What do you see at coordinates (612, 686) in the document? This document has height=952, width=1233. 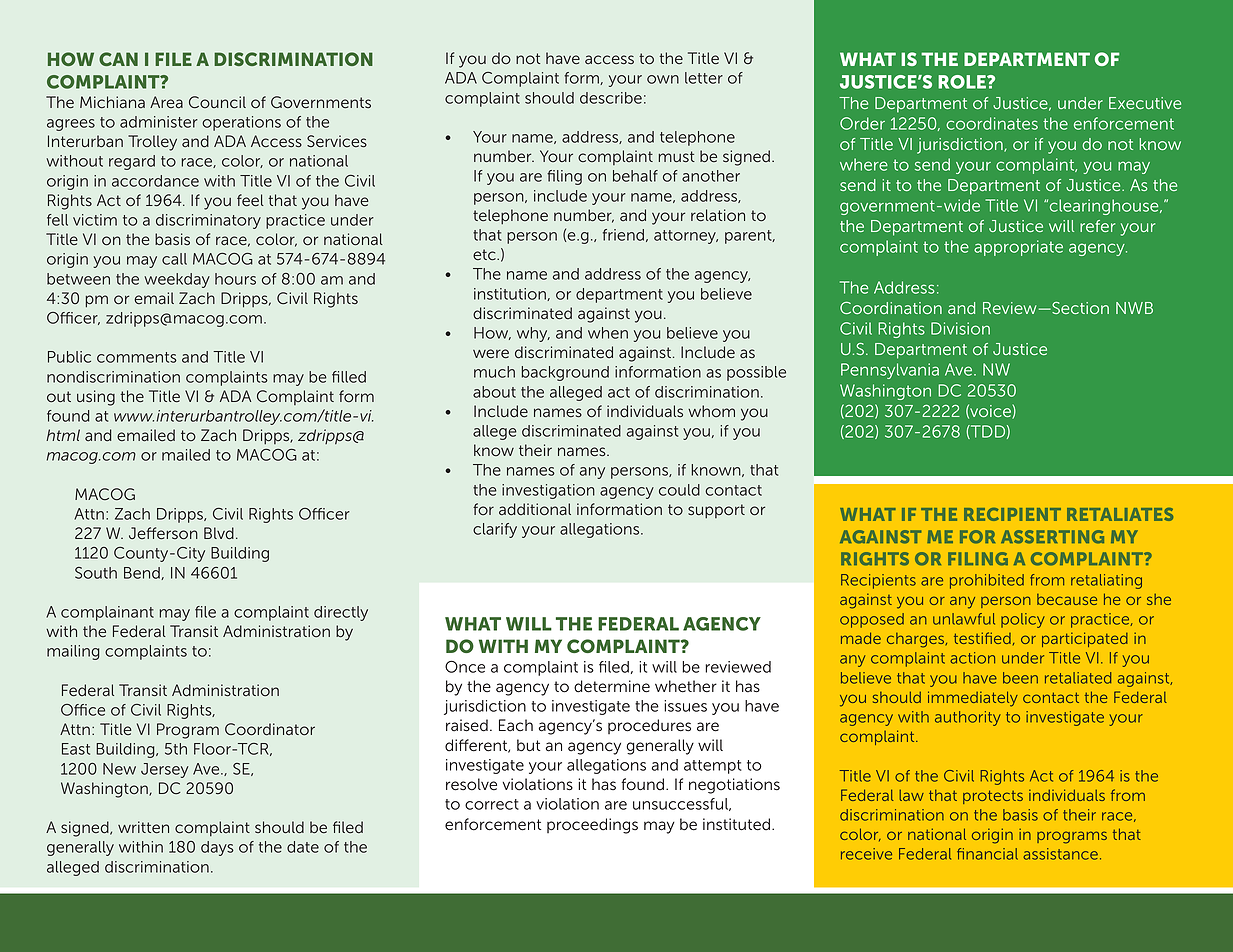 I see `determine` at bounding box center [612, 686].
